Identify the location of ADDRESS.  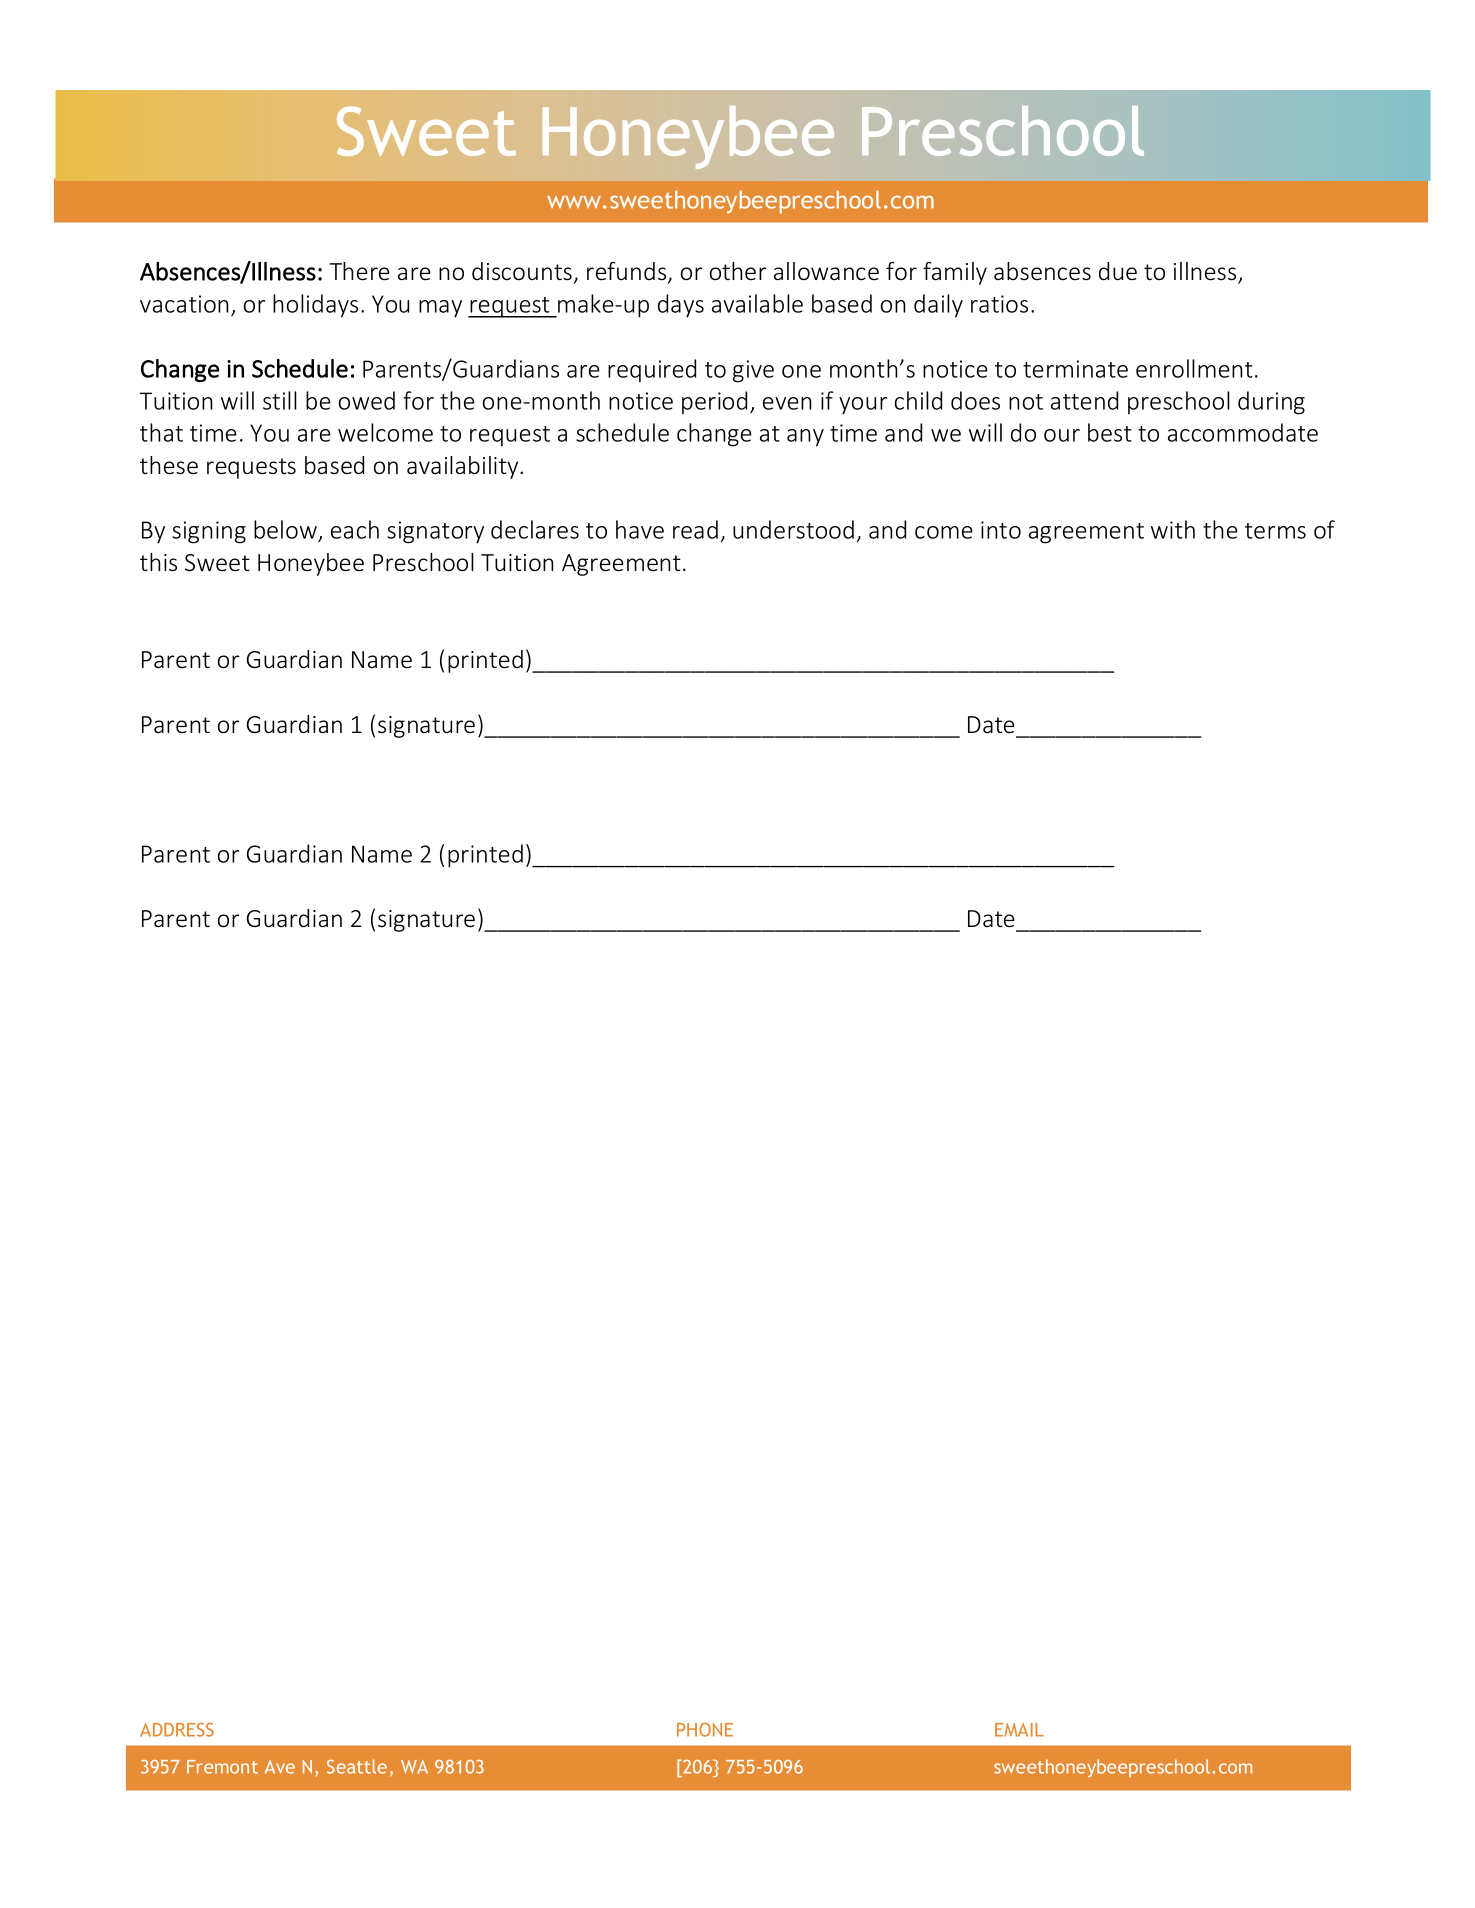
(177, 1730).
